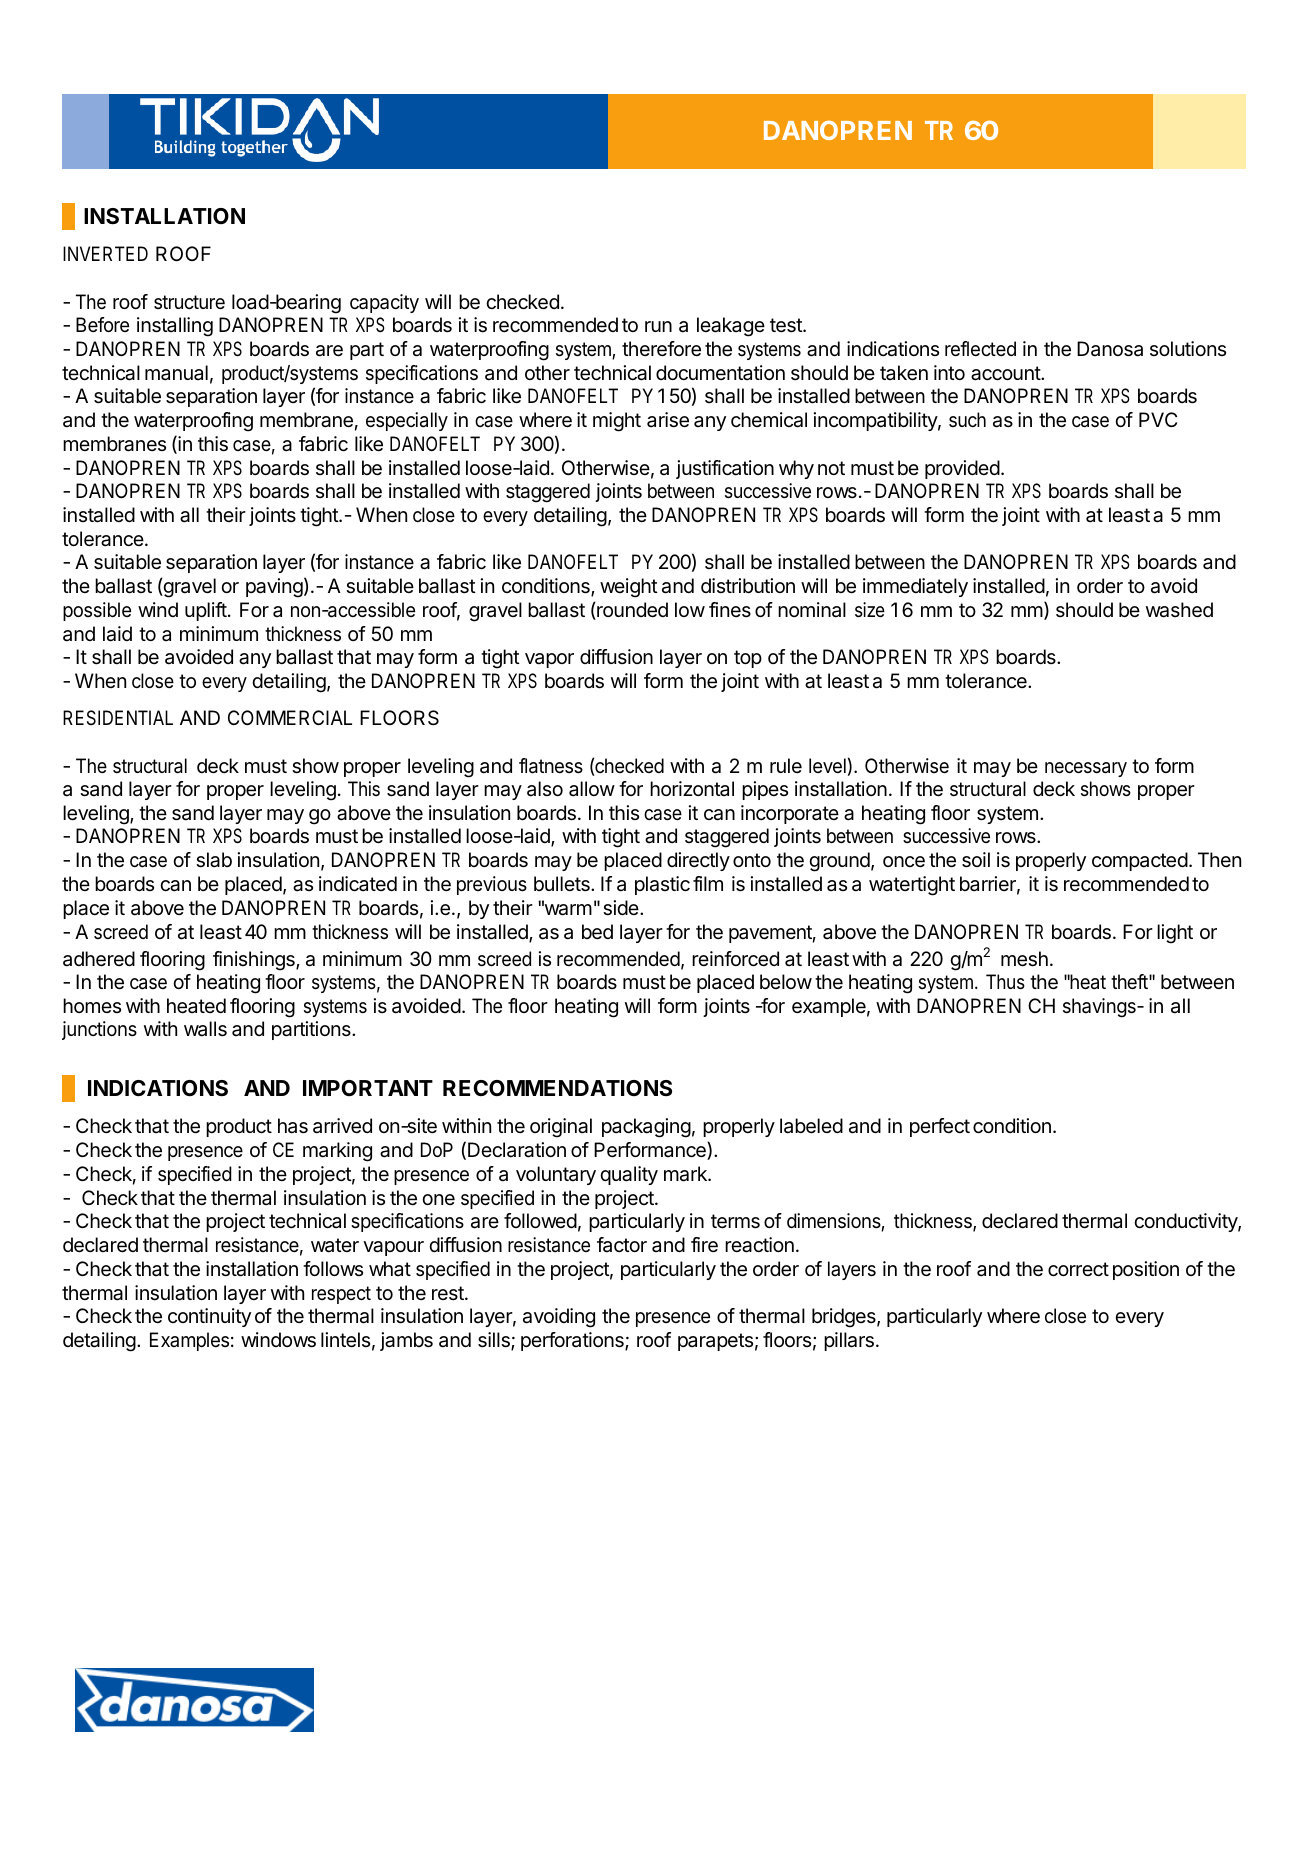  What do you see at coordinates (1179, 610) in the page?
I see `washed` at bounding box center [1179, 610].
